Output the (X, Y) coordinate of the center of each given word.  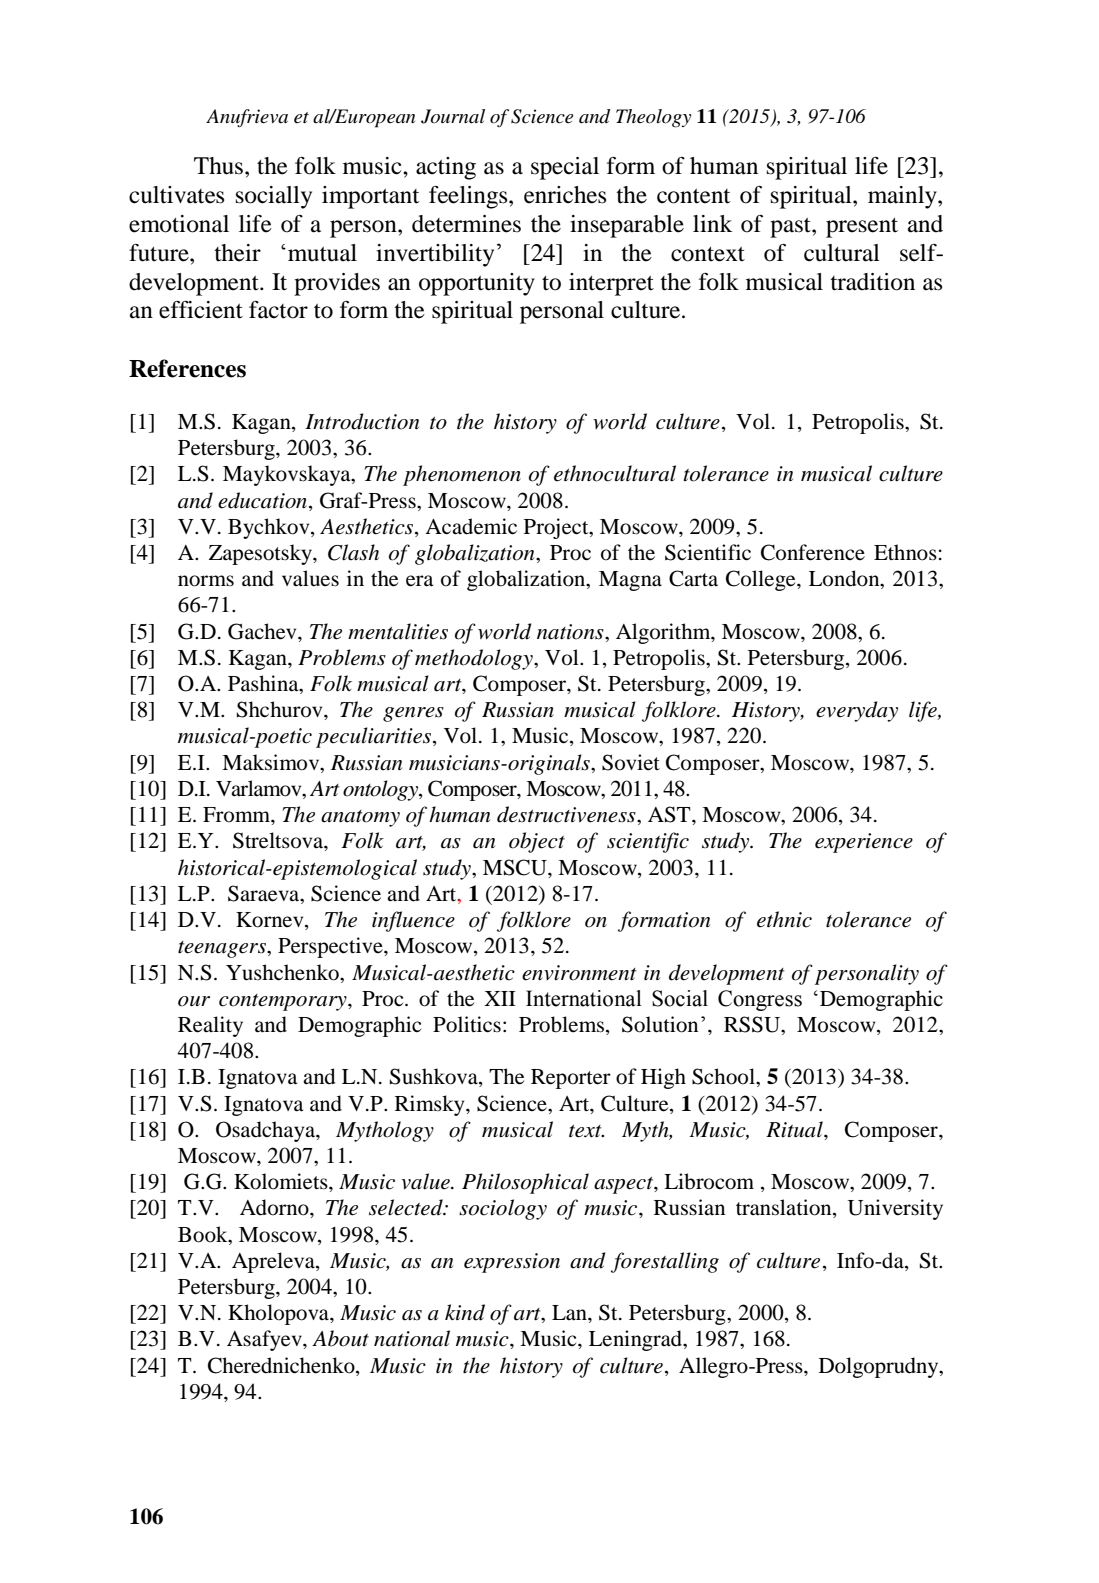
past (791, 228)
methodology (475, 659)
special (565, 168)
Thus (220, 166)
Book (204, 1234)
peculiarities (375, 737)
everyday (857, 711)
